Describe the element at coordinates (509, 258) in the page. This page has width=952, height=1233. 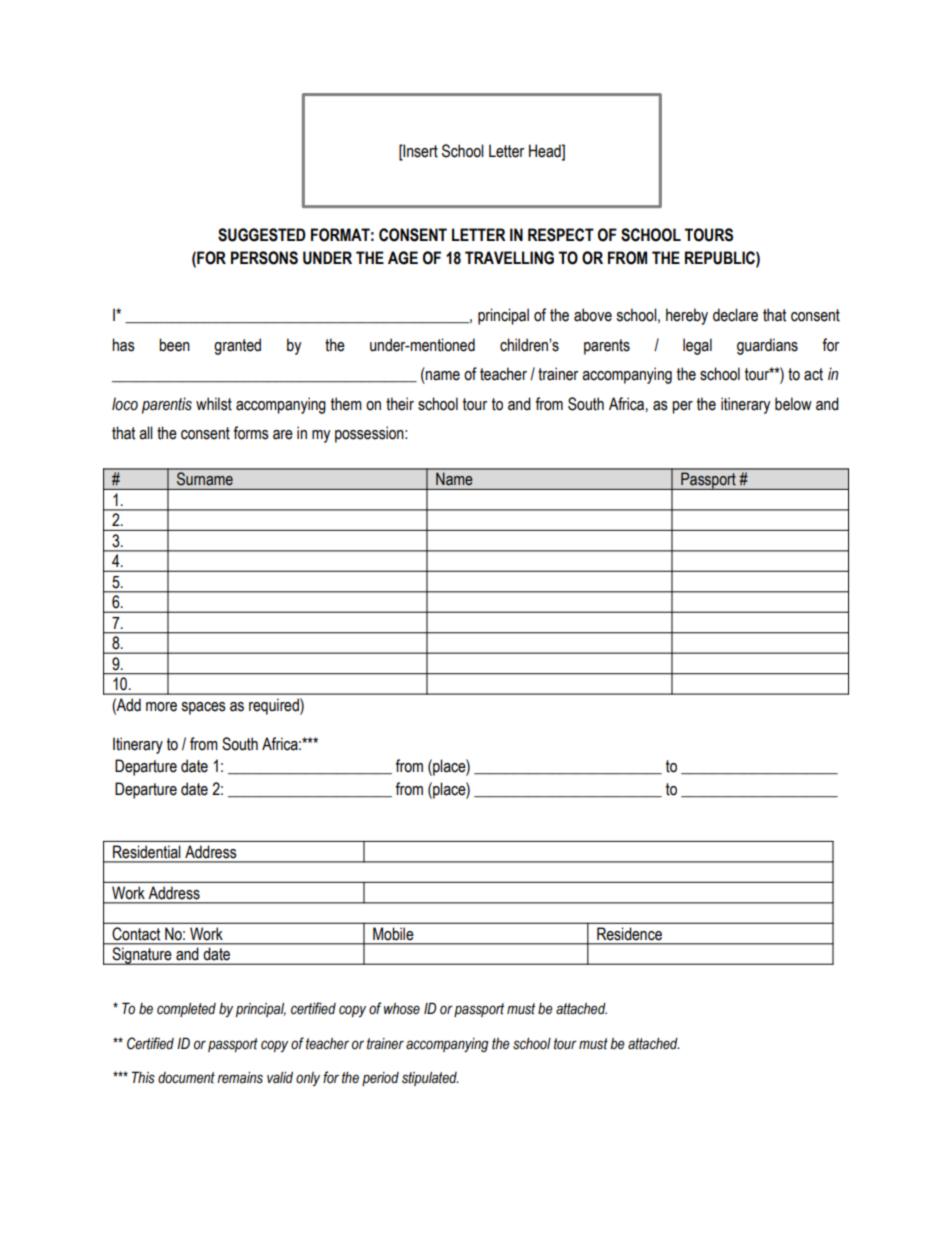
I see `TRAVELLING` at that location.
